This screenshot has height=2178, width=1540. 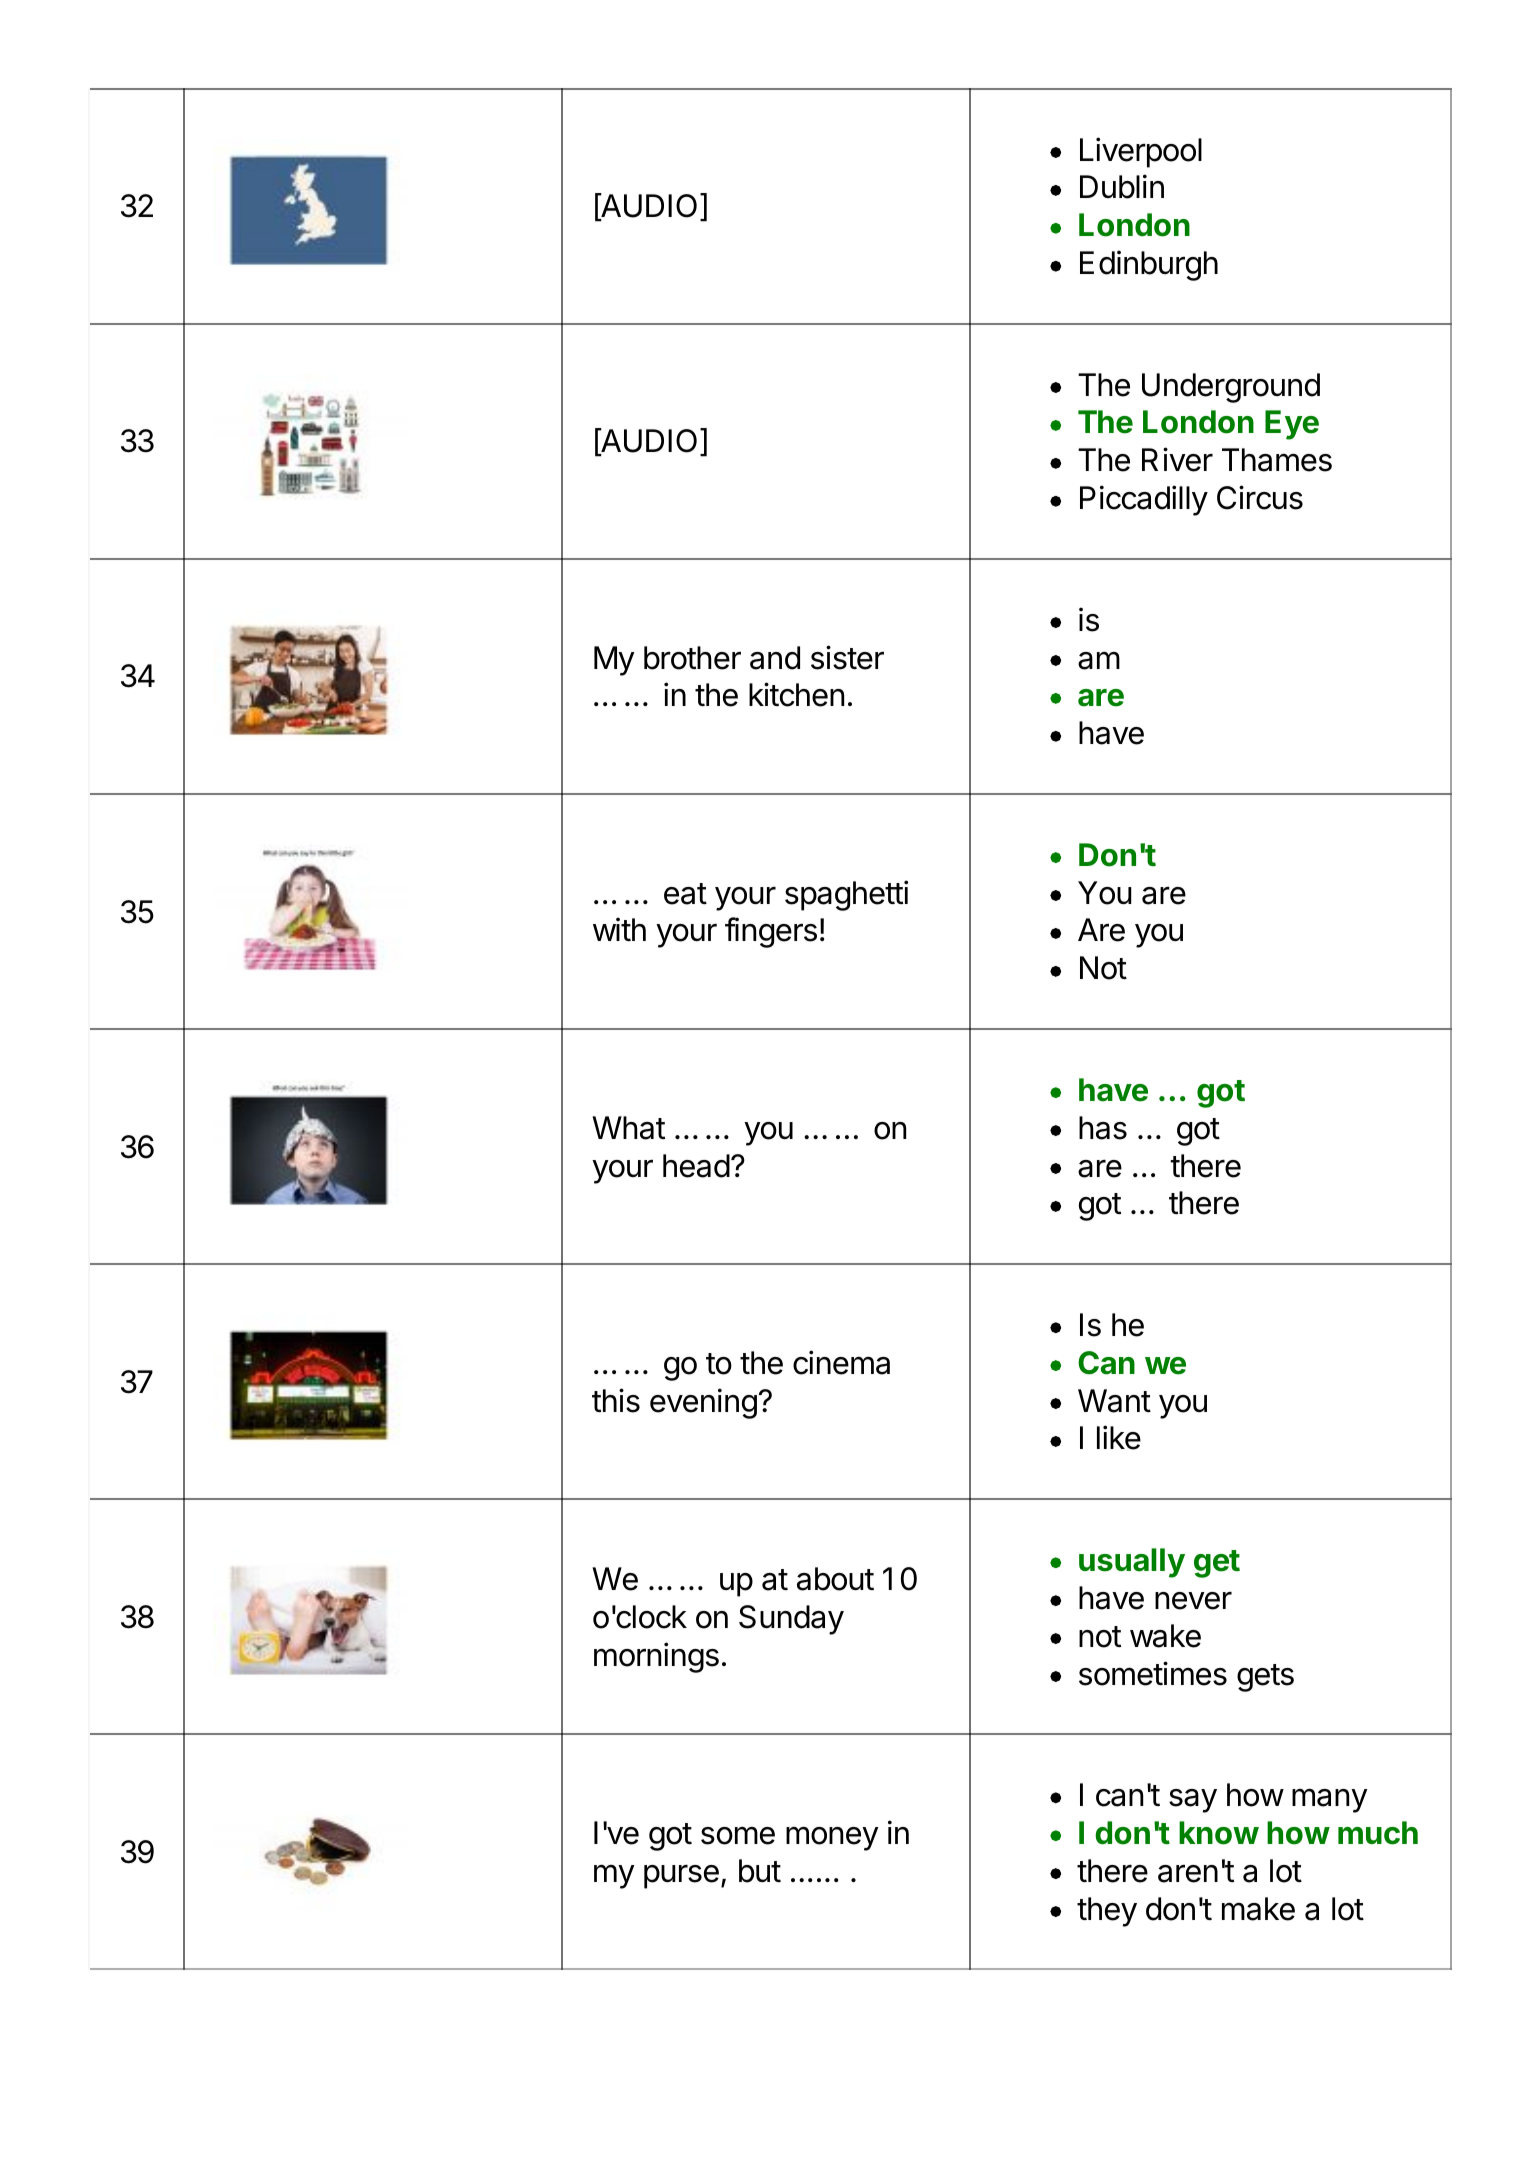 I want to click on purse, so click(x=681, y=1877).
